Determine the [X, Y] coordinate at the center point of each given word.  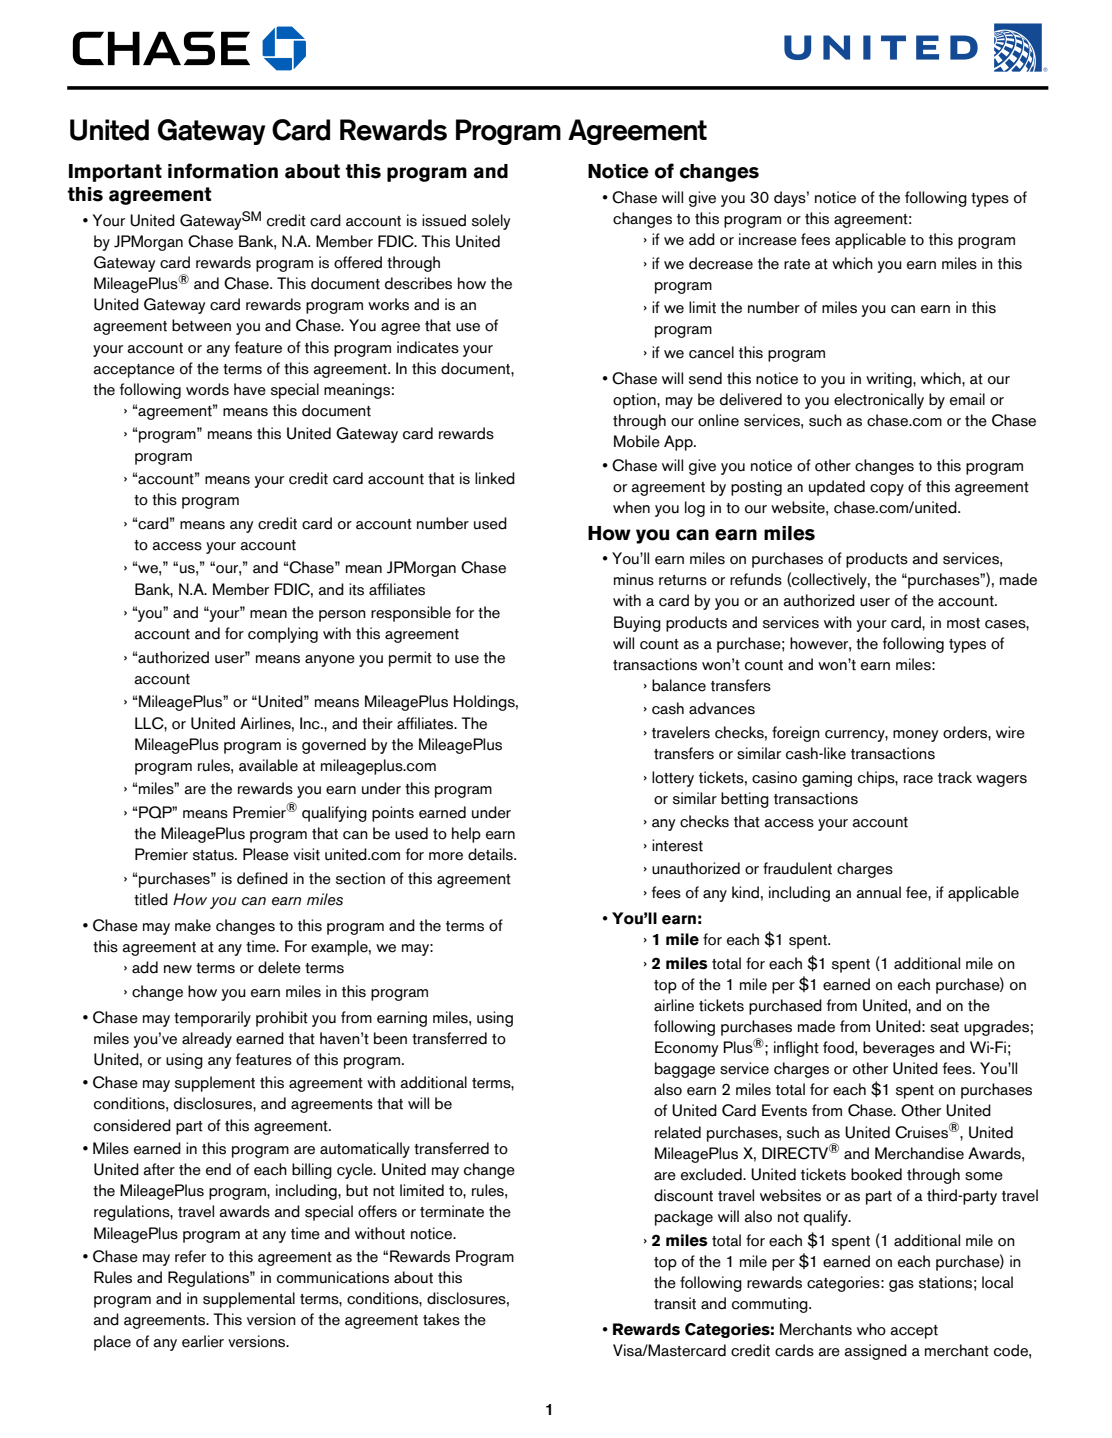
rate [797, 264]
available [268, 765]
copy [887, 490]
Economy [686, 1049]
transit [675, 1303]
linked [495, 478]
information [223, 171]
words [207, 389]
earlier [203, 1341]
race [918, 779]
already [207, 1040]
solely [491, 222]
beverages [899, 1049]
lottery [673, 779]
